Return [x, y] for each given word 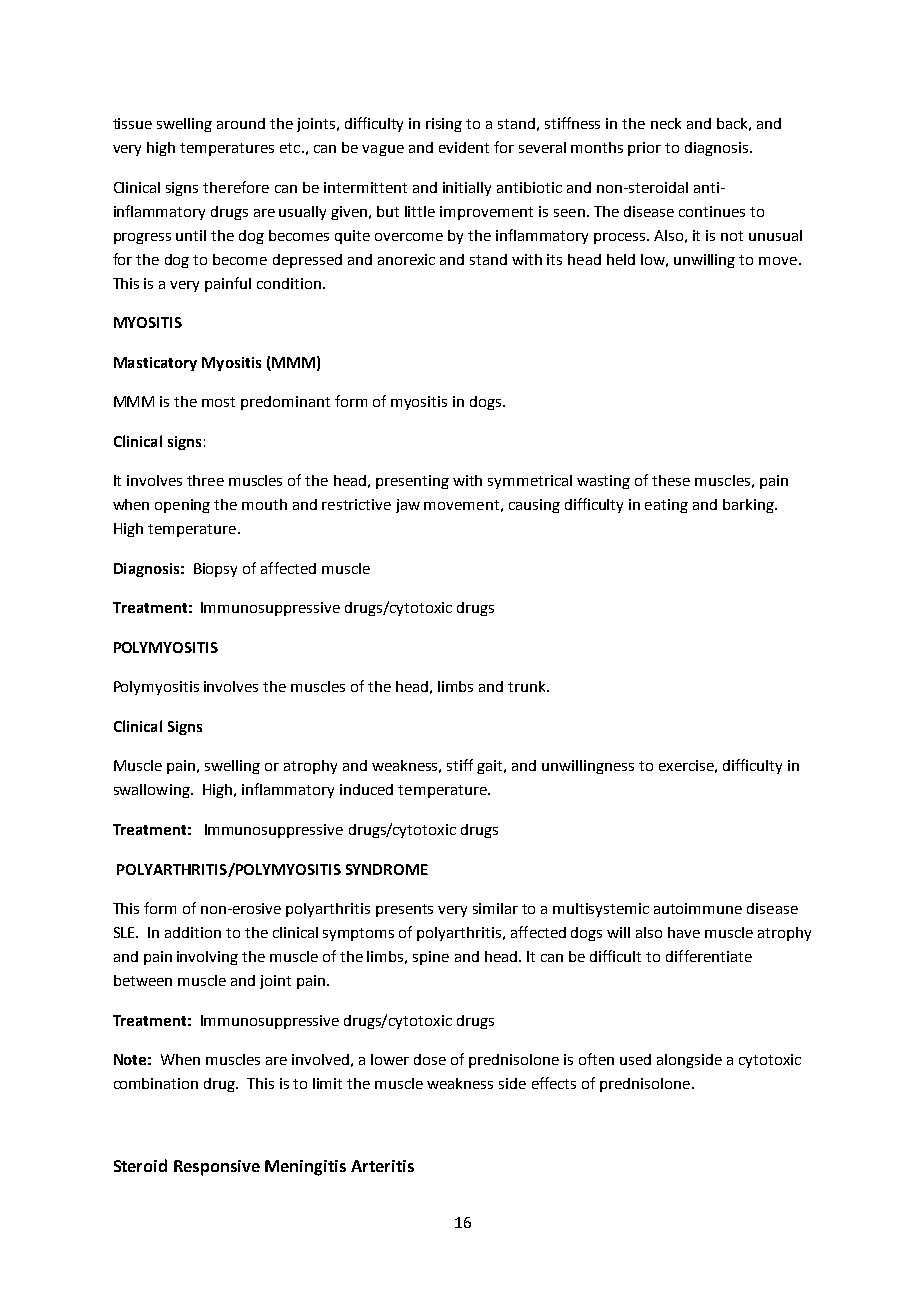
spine [431, 958]
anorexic [406, 259]
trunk [528, 686]
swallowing [153, 791]
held [621, 259]
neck [666, 123]
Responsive [217, 1168]
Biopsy [215, 570]
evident [464, 147]
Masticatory [155, 364]
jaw [408, 506]
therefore [236, 187]
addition [193, 932]
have [684, 932]
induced [366, 789]
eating [666, 506]
